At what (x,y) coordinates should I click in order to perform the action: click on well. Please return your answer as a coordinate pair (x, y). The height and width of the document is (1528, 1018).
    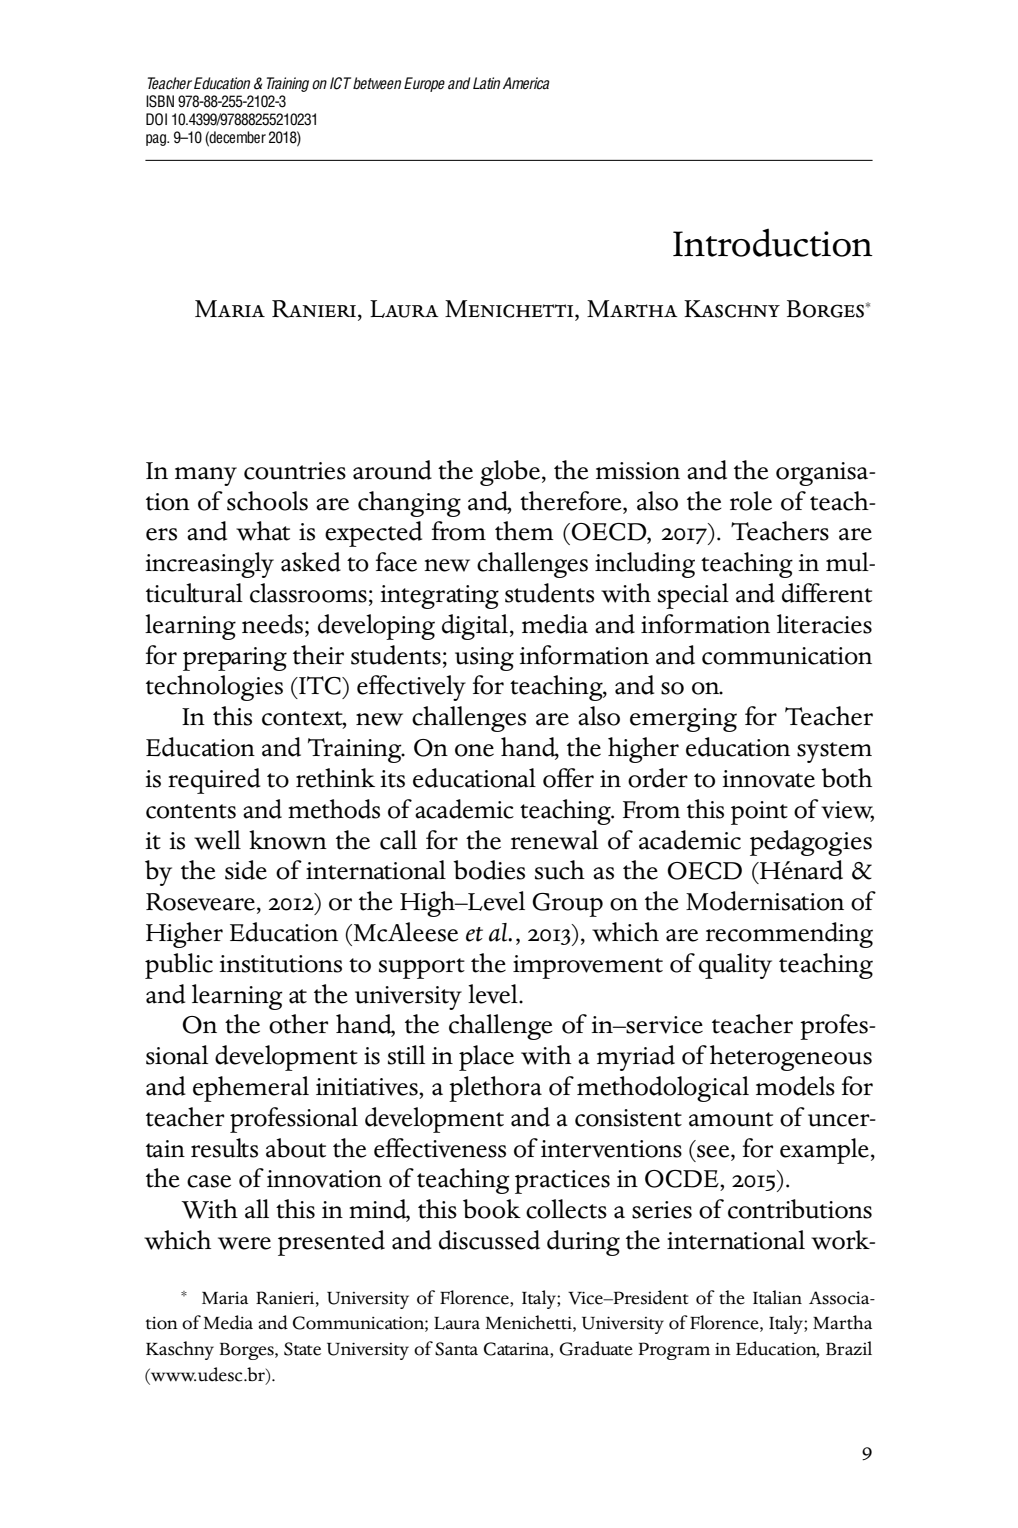
    Looking at the image, I should click on (217, 840).
